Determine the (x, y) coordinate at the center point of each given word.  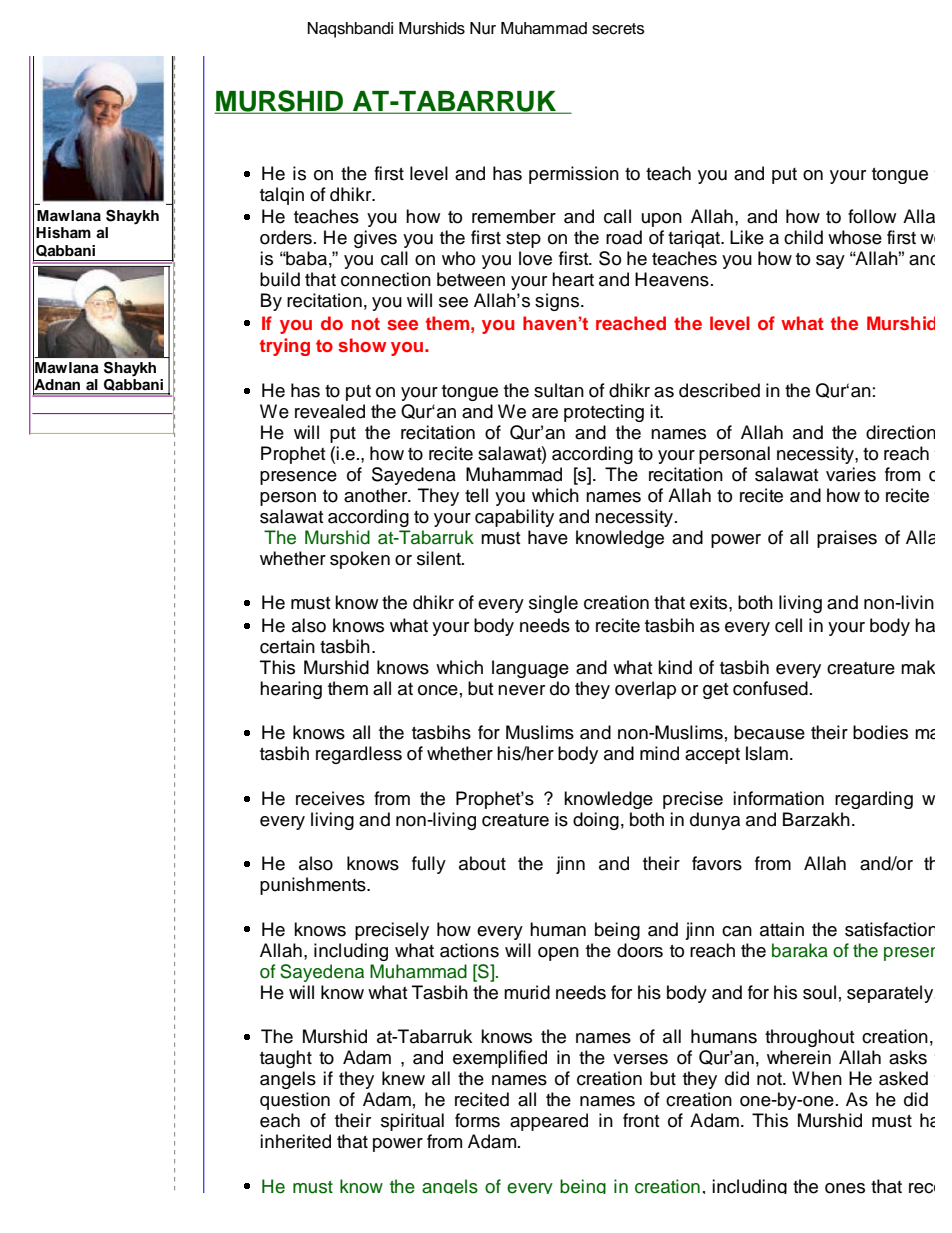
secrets (618, 29)
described (719, 390)
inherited (295, 1141)
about (482, 863)
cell (788, 625)
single (553, 604)
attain (782, 929)
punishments (314, 886)
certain (287, 646)
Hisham (63, 233)
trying (285, 347)
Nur (483, 28)
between (471, 279)
